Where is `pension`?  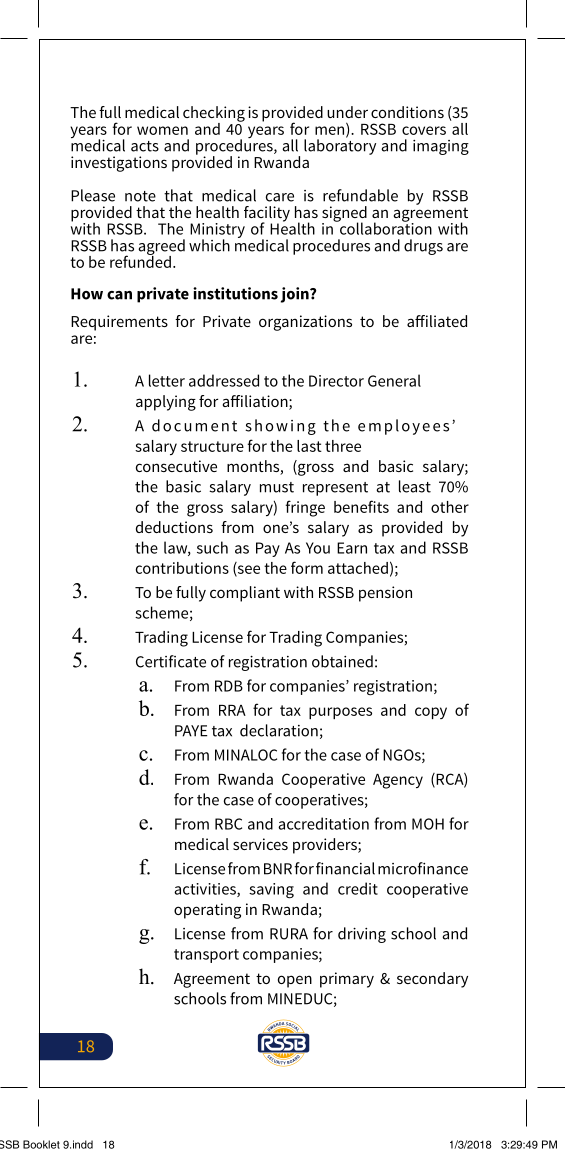
pension is located at coordinates (385, 594).
